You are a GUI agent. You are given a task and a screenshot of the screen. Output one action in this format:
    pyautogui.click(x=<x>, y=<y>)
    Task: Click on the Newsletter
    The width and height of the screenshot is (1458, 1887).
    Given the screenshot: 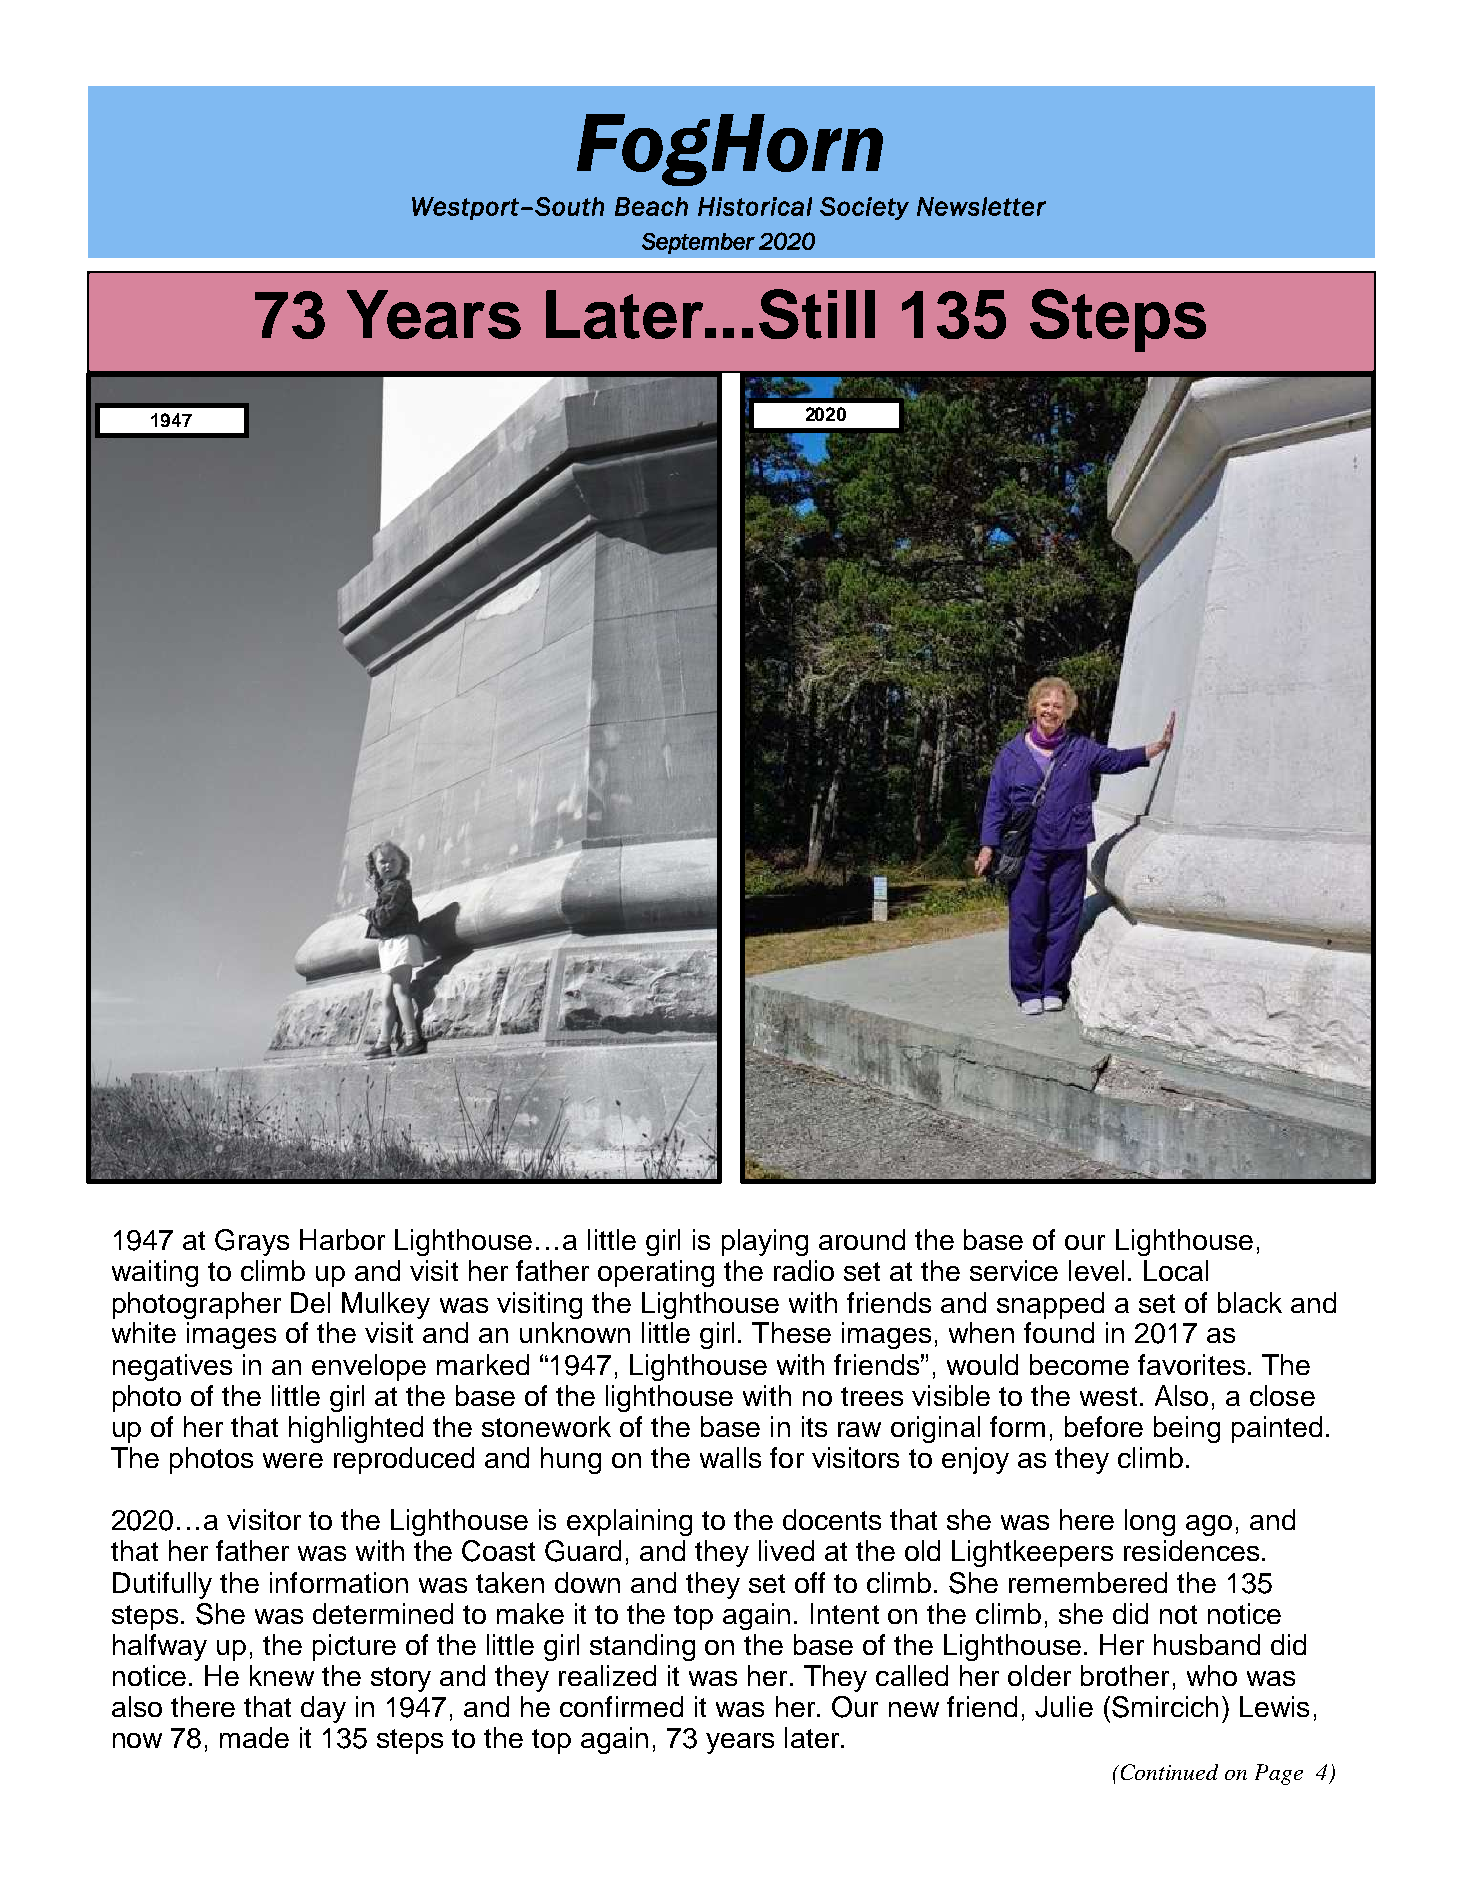 What is the action you would take?
    pyautogui.click(x=981, y=206)
